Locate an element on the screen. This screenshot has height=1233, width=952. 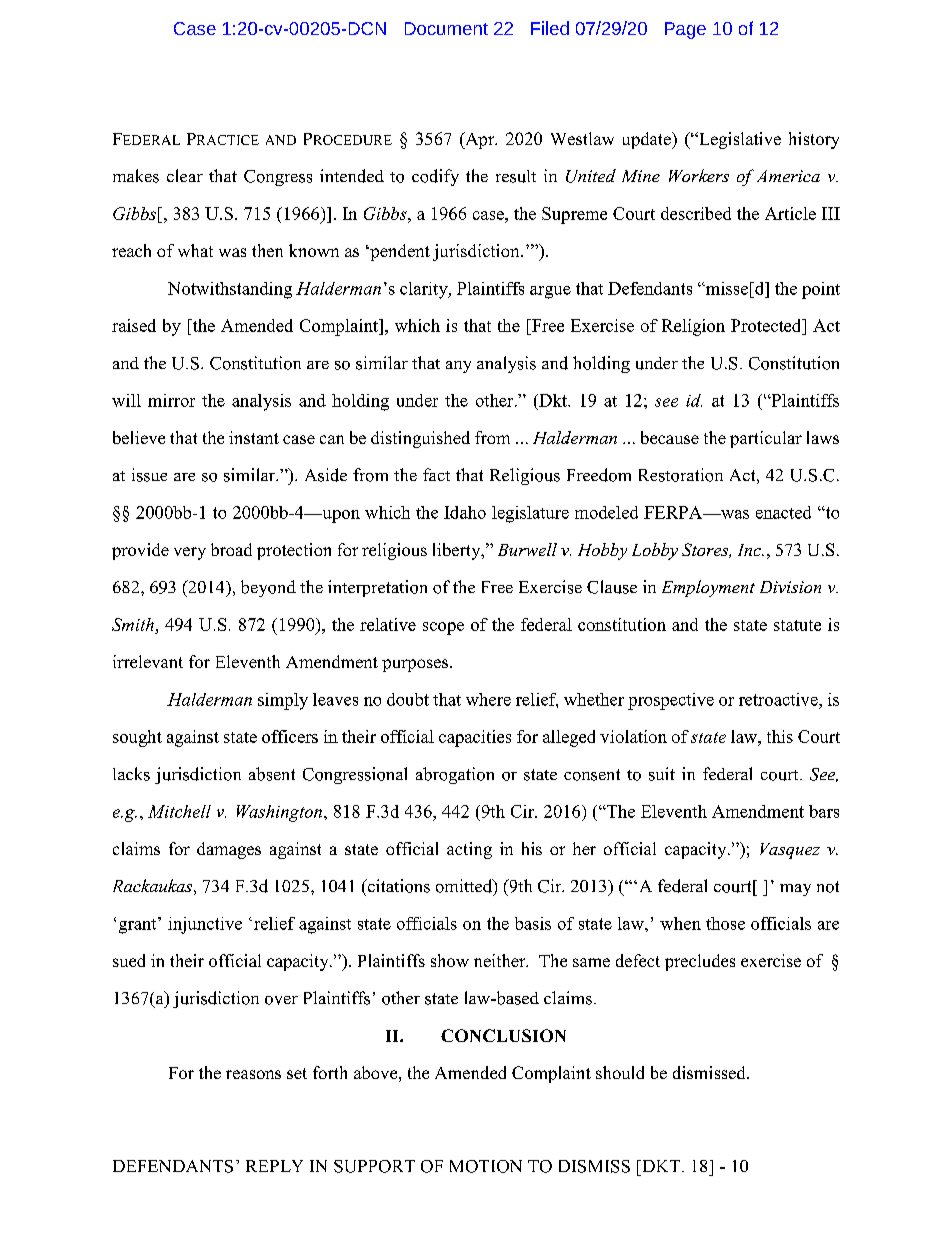
REPLY is located at coordinates (274, 1166).
